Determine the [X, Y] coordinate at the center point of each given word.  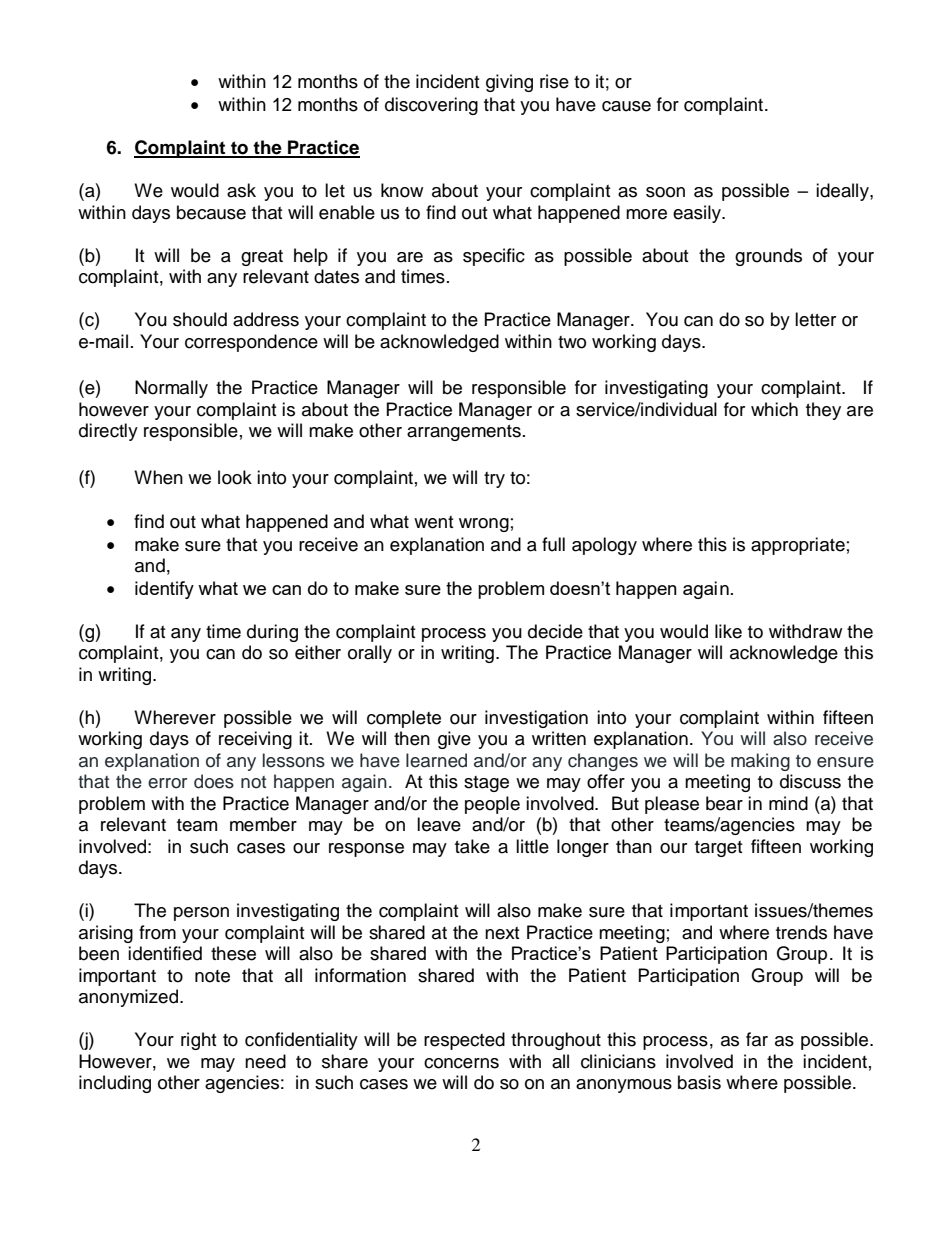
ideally [843, 192]
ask [241, 190]
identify [164, 590]
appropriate [798, 546]
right [198, 1041]
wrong [484, 525]
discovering [431, 106]
